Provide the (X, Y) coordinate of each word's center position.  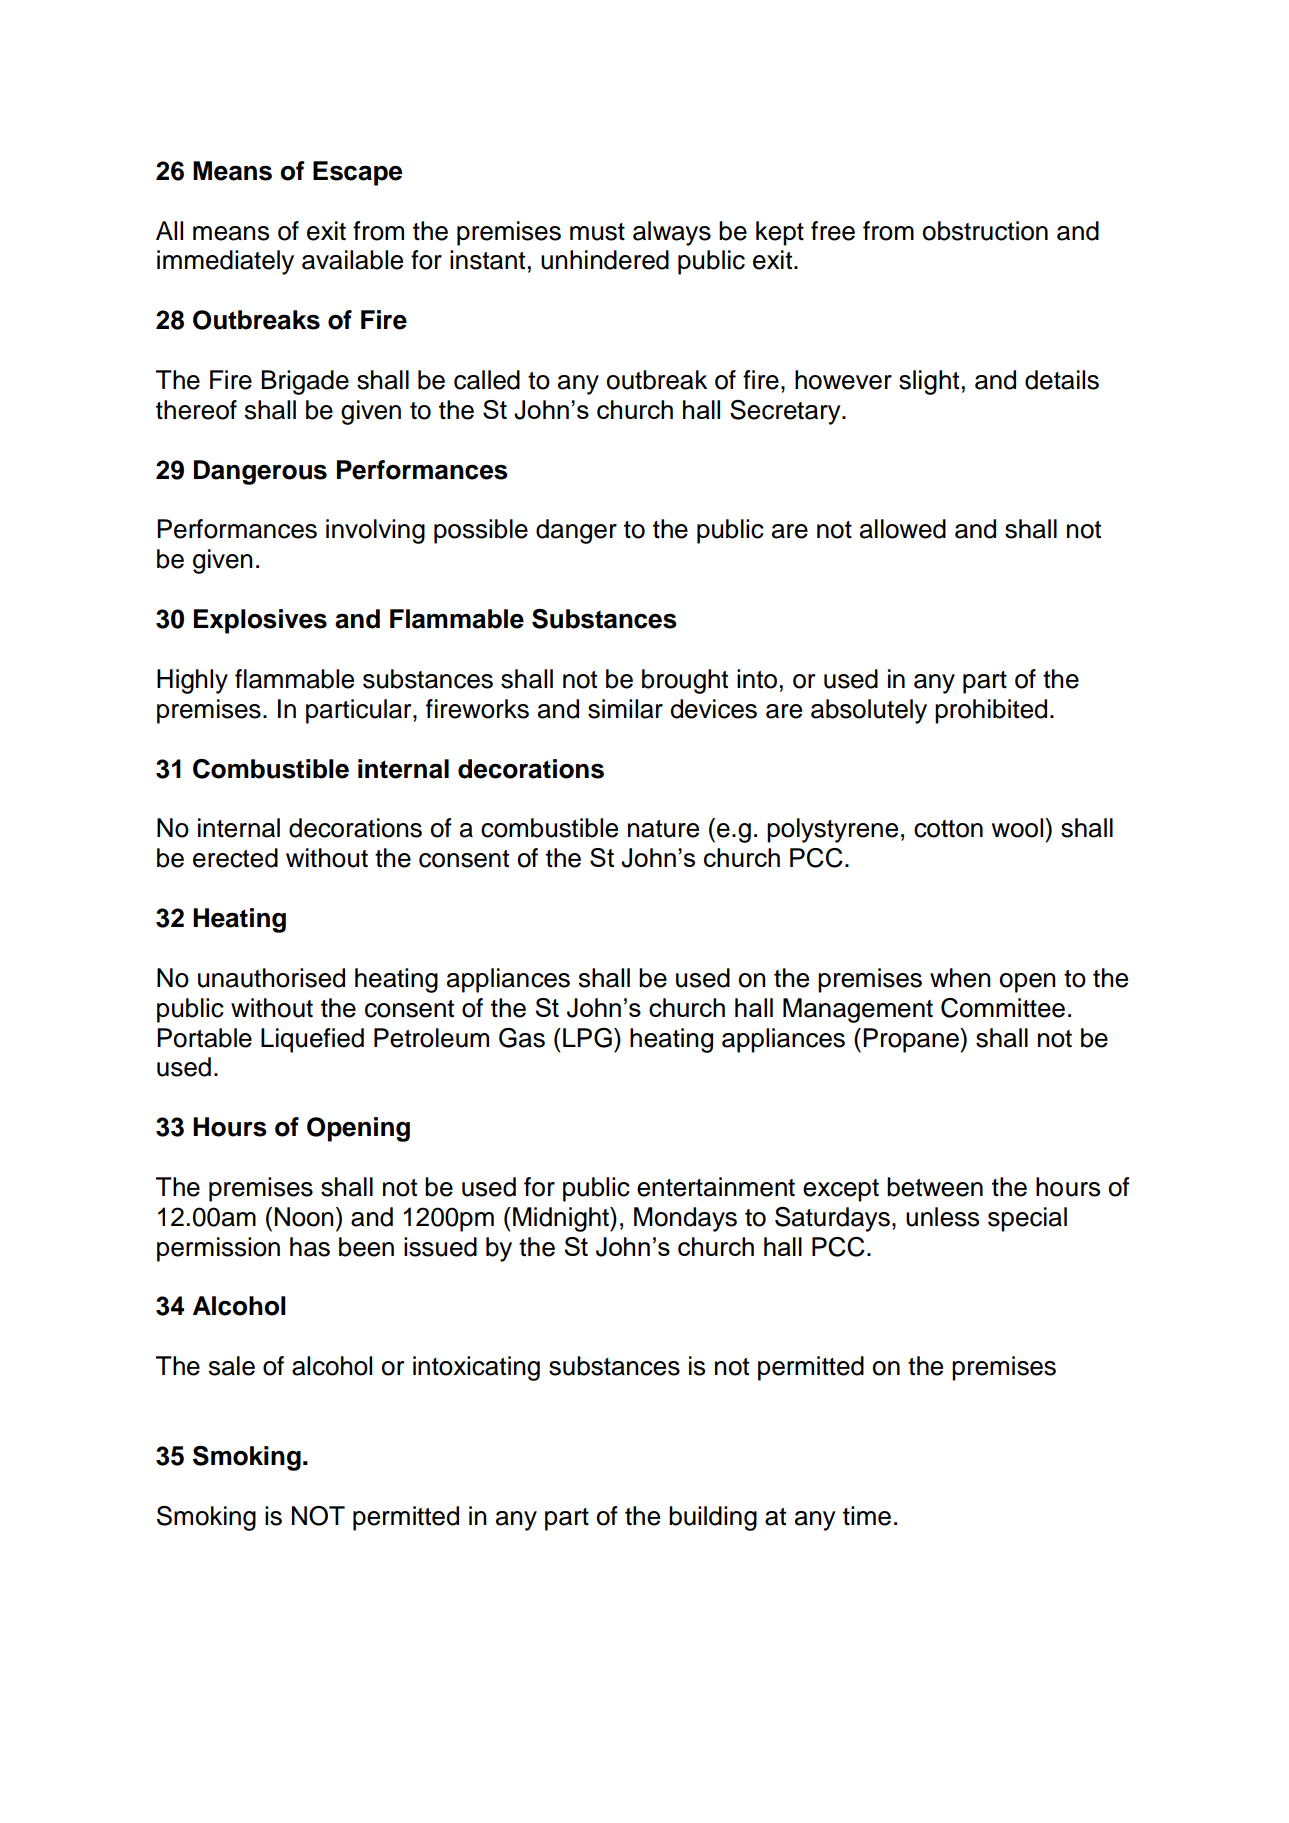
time (867, 1516)
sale (232, 1366)
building (713, 1518)
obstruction (985, 231)
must (597, 232)
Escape (357, 173)
